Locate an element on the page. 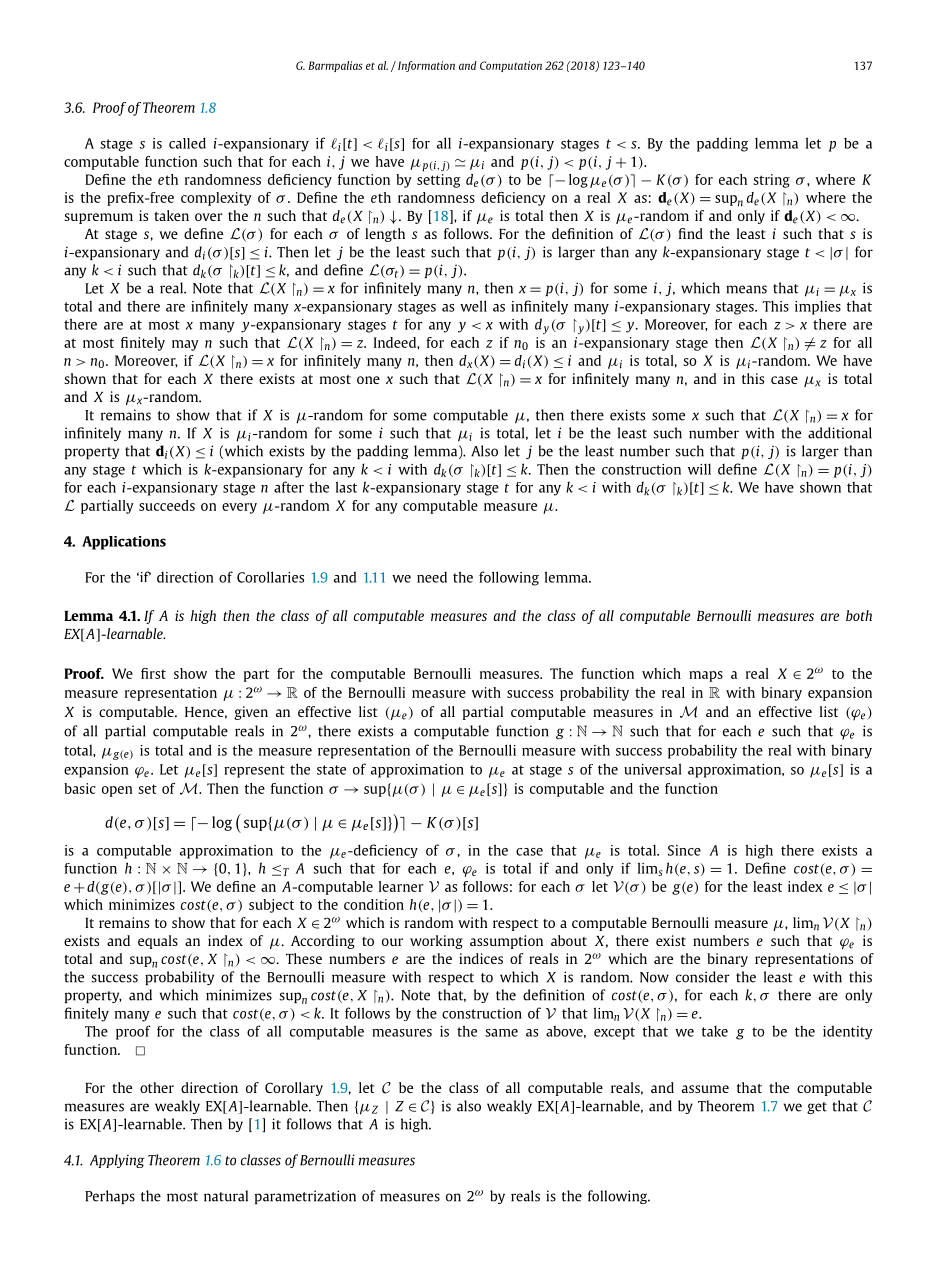 This image has height=1288, width=944. Computation is located at coordinates (511, 66).
